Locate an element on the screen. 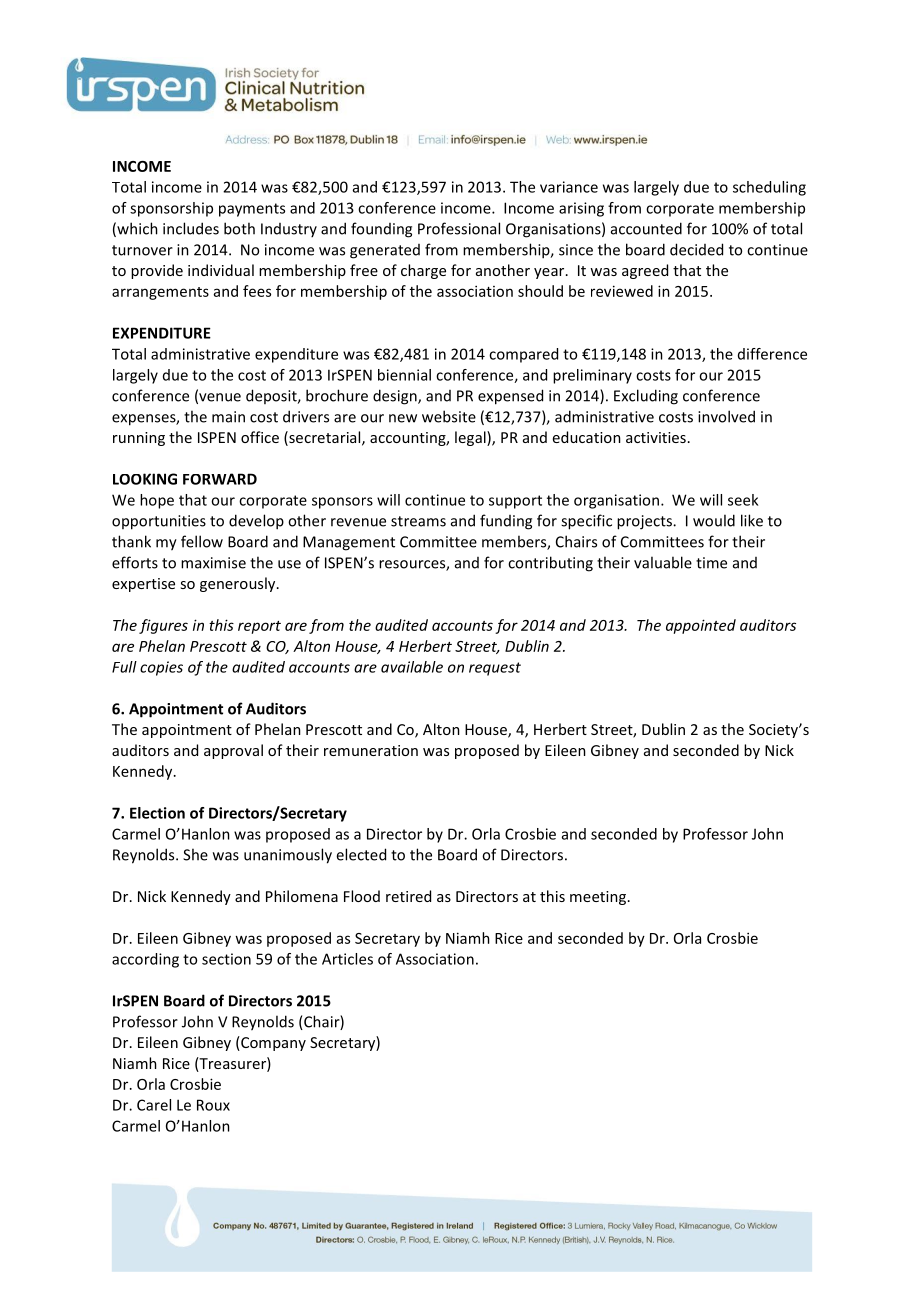 This screenshot has height=1308, width=924. meeting is located at coordinates (598, 898).
